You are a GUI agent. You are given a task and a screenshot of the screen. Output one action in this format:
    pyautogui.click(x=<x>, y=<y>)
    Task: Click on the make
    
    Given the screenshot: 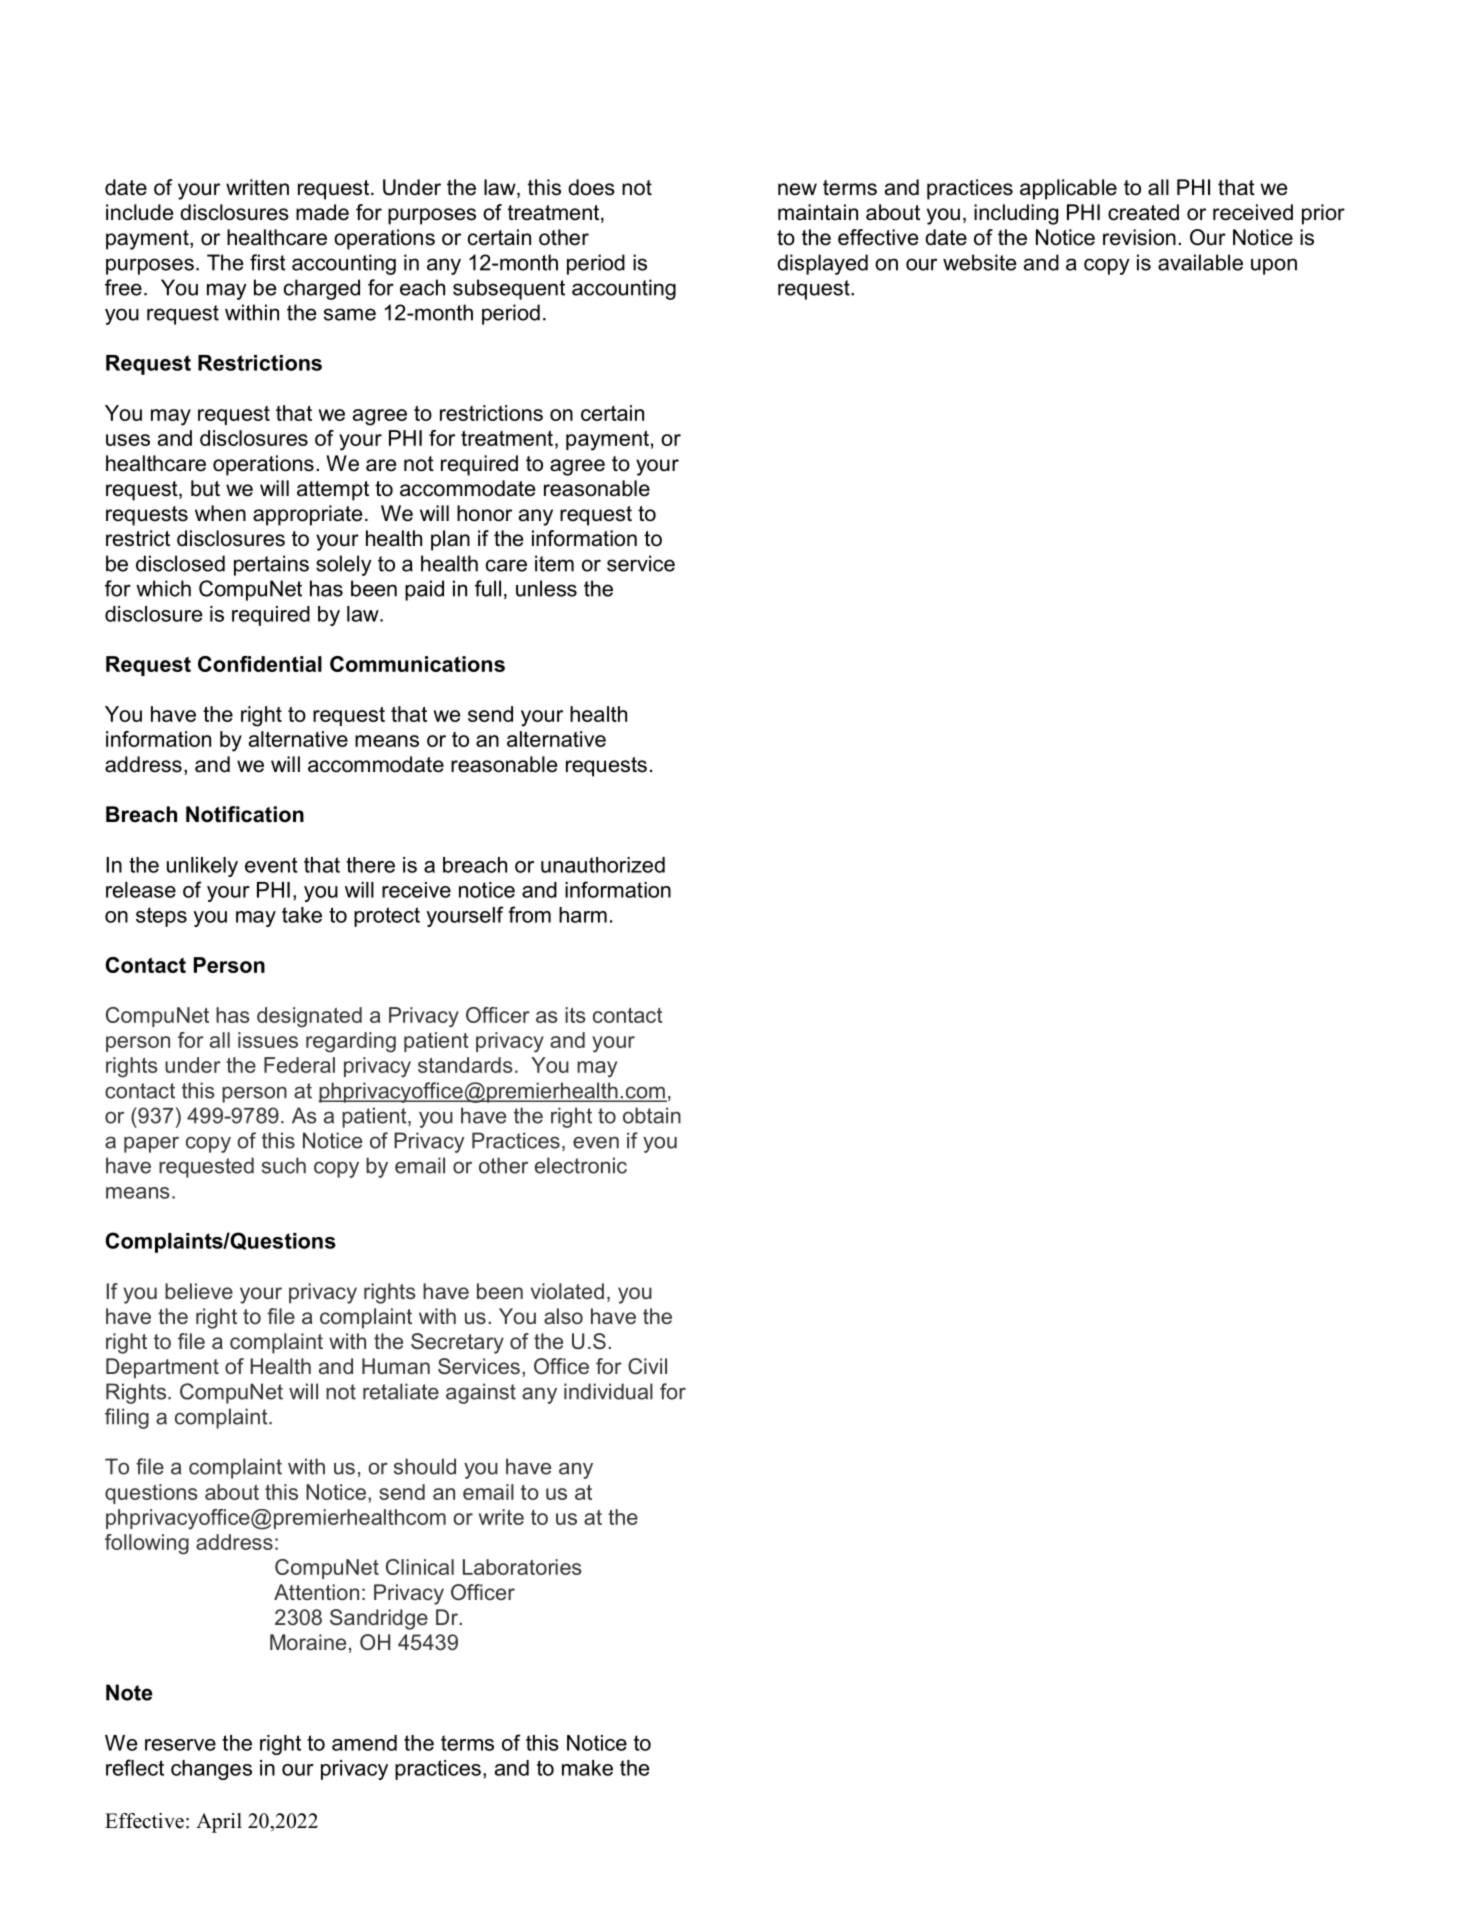 What is the action you would take?
    pyautogui.click(x=587, y=1768)
